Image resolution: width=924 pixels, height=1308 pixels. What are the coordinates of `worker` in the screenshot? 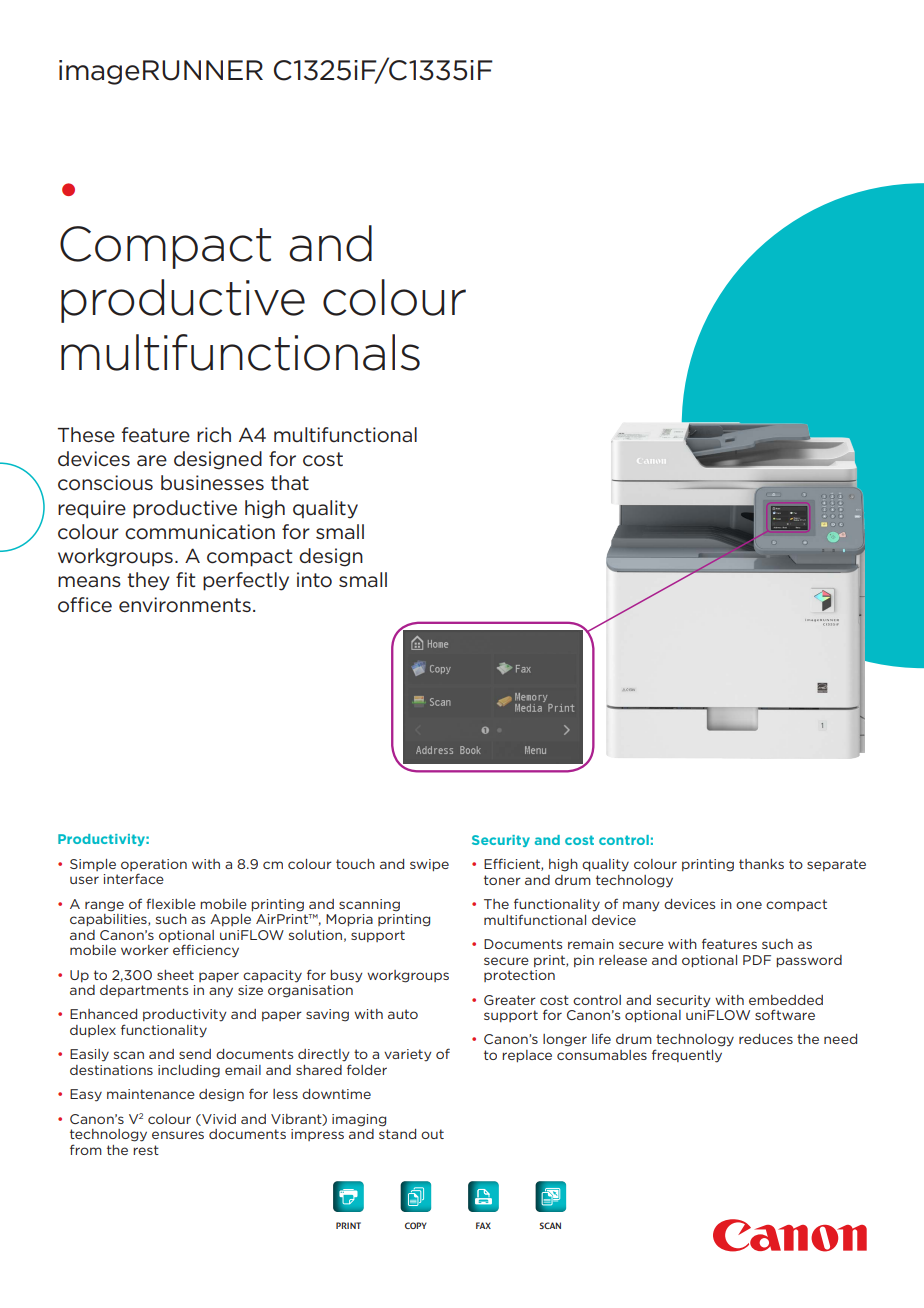 It's located at (145, 950).
